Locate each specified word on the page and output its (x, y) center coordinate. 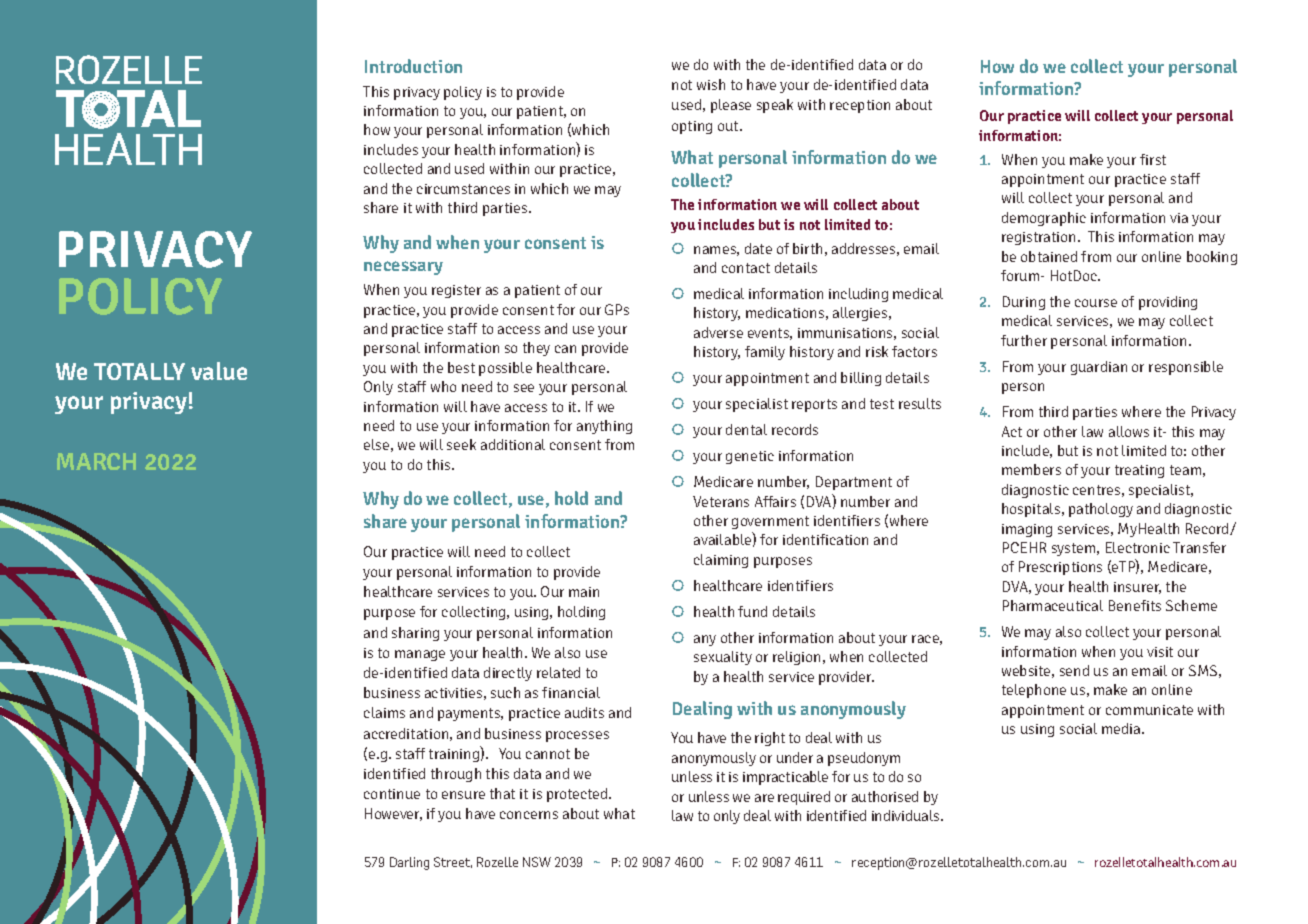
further (1024, 340)
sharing (415, 634)
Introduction (413, 66)
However (393, 814)
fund (752, 611)
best (461, 367)
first (1153, 159)
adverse (718, 332)
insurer (1137, 588)
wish (711, 84)
